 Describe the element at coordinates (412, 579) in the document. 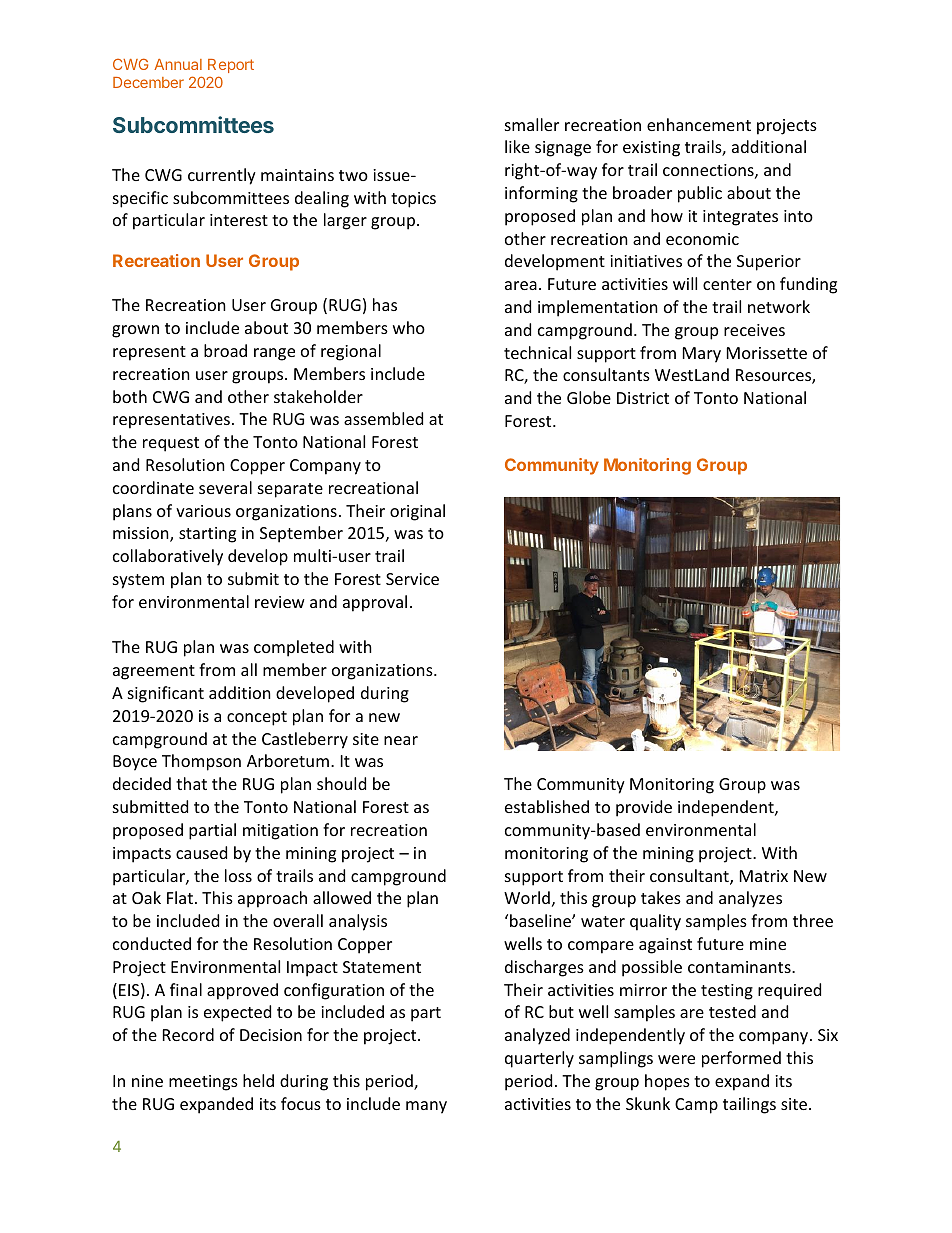

I see `Service` at that location.
